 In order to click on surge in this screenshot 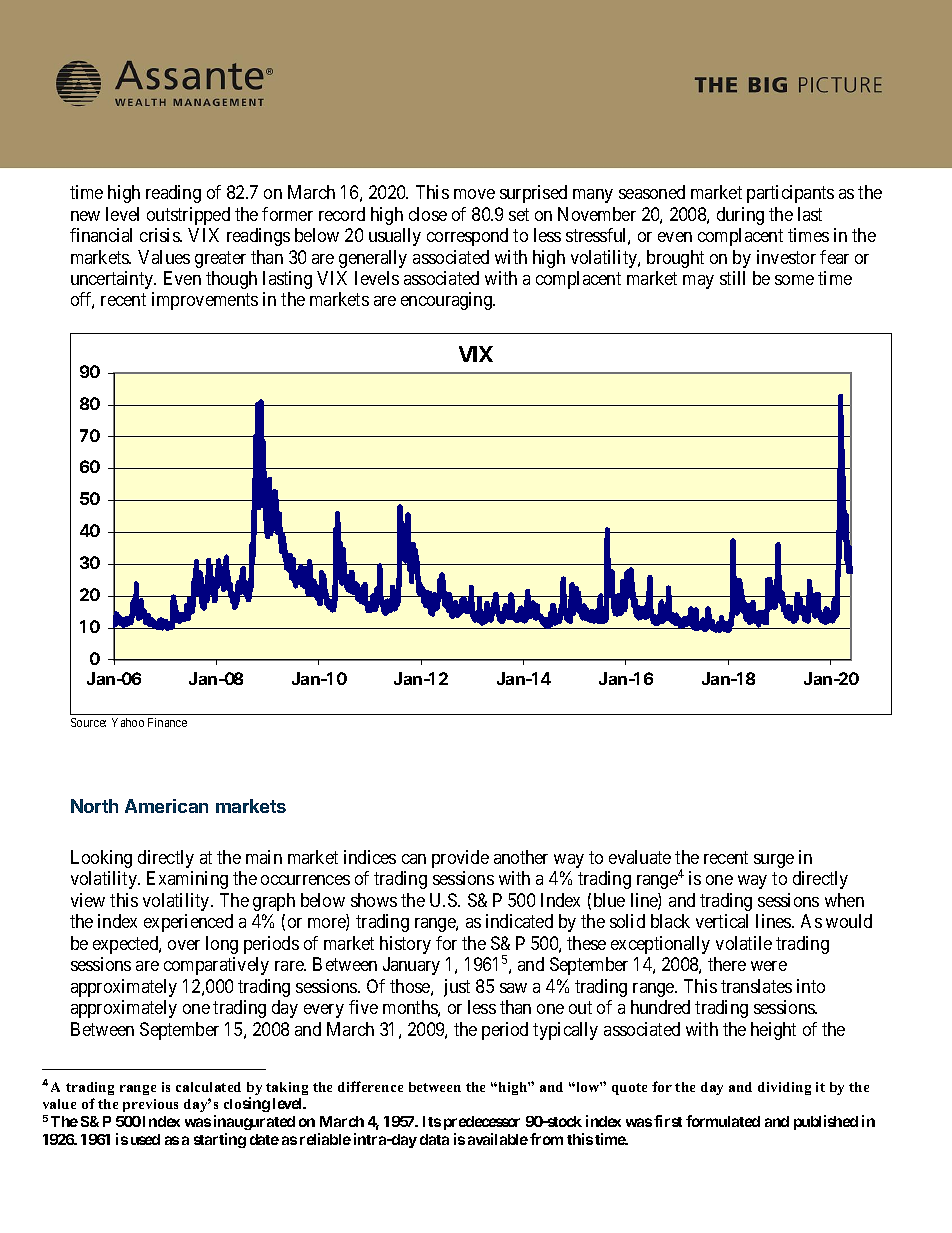, I will do `click(774, 861)`.
